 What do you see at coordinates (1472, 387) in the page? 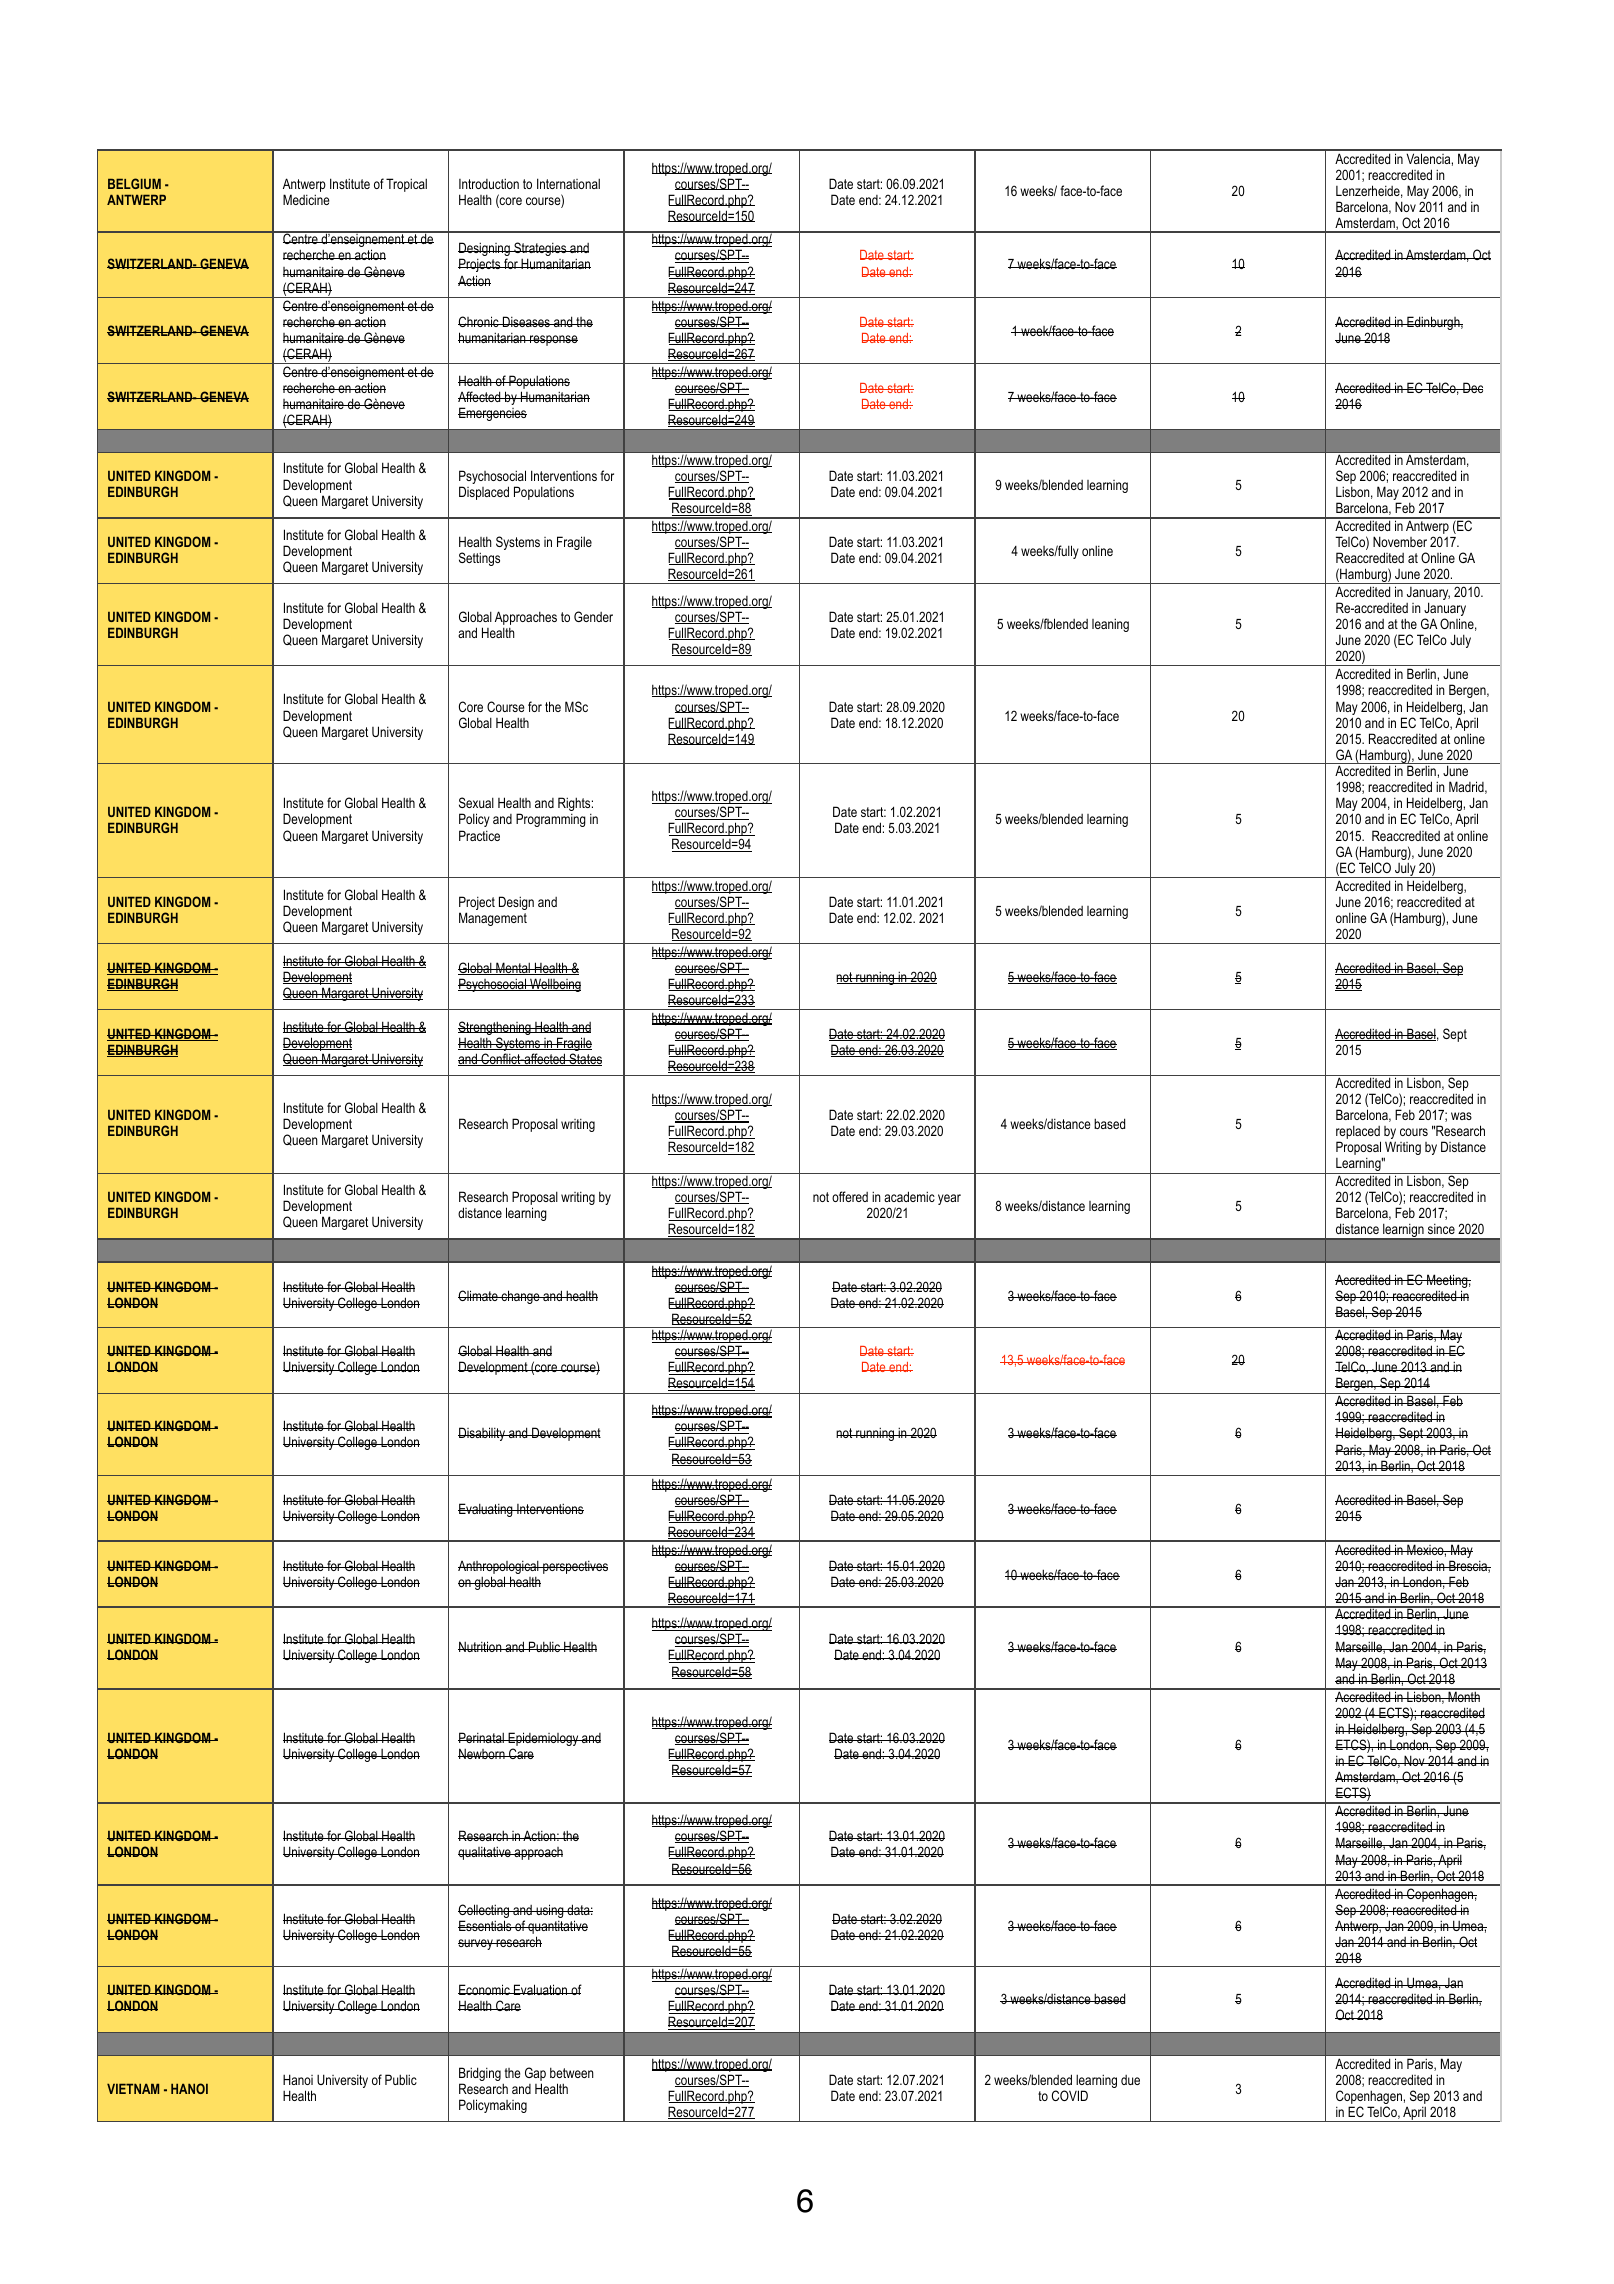
I see `Dec` at bounding box center [1472, 387].
